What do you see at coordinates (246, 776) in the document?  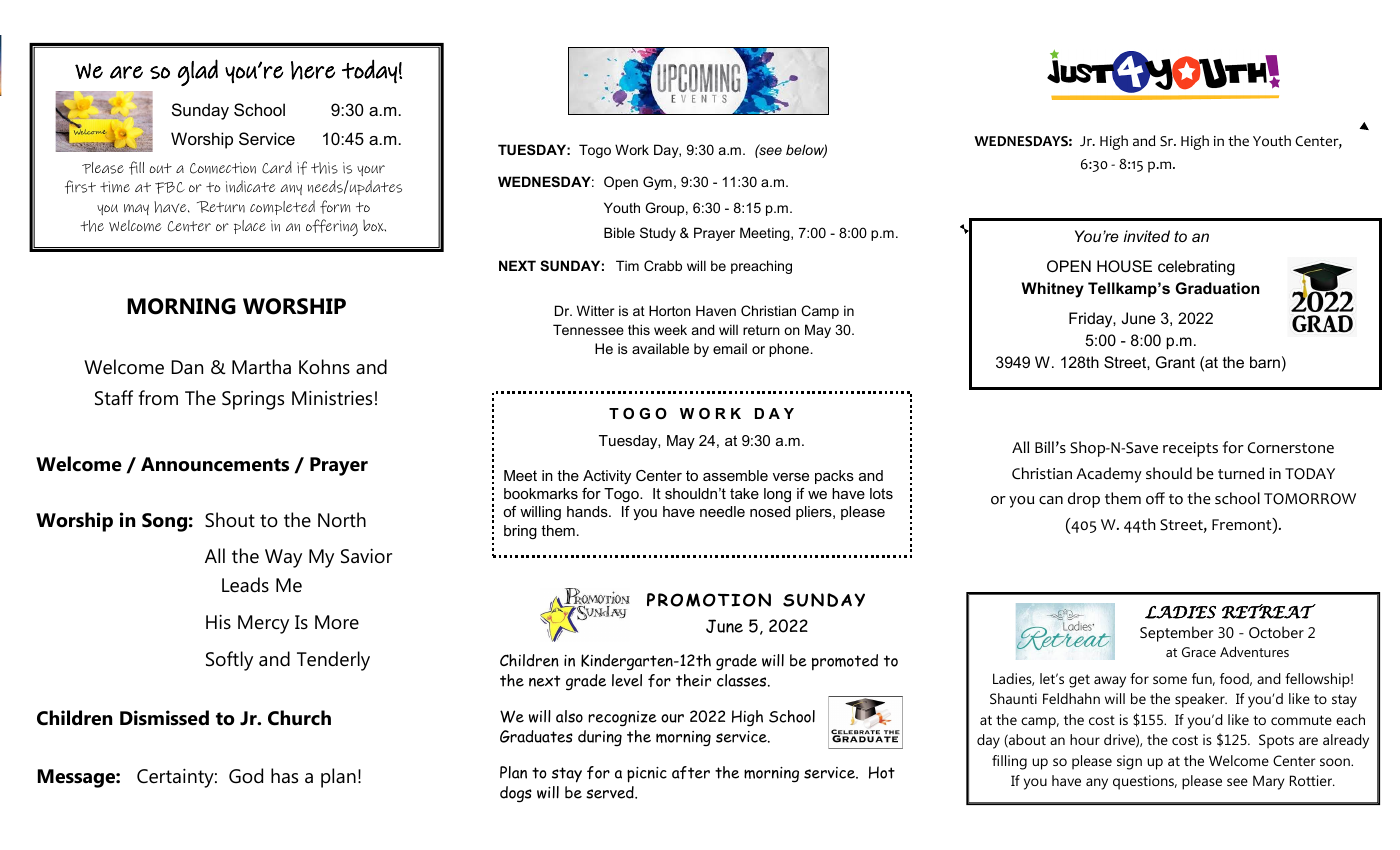 I see `God` at bounding box center [246, 776].
